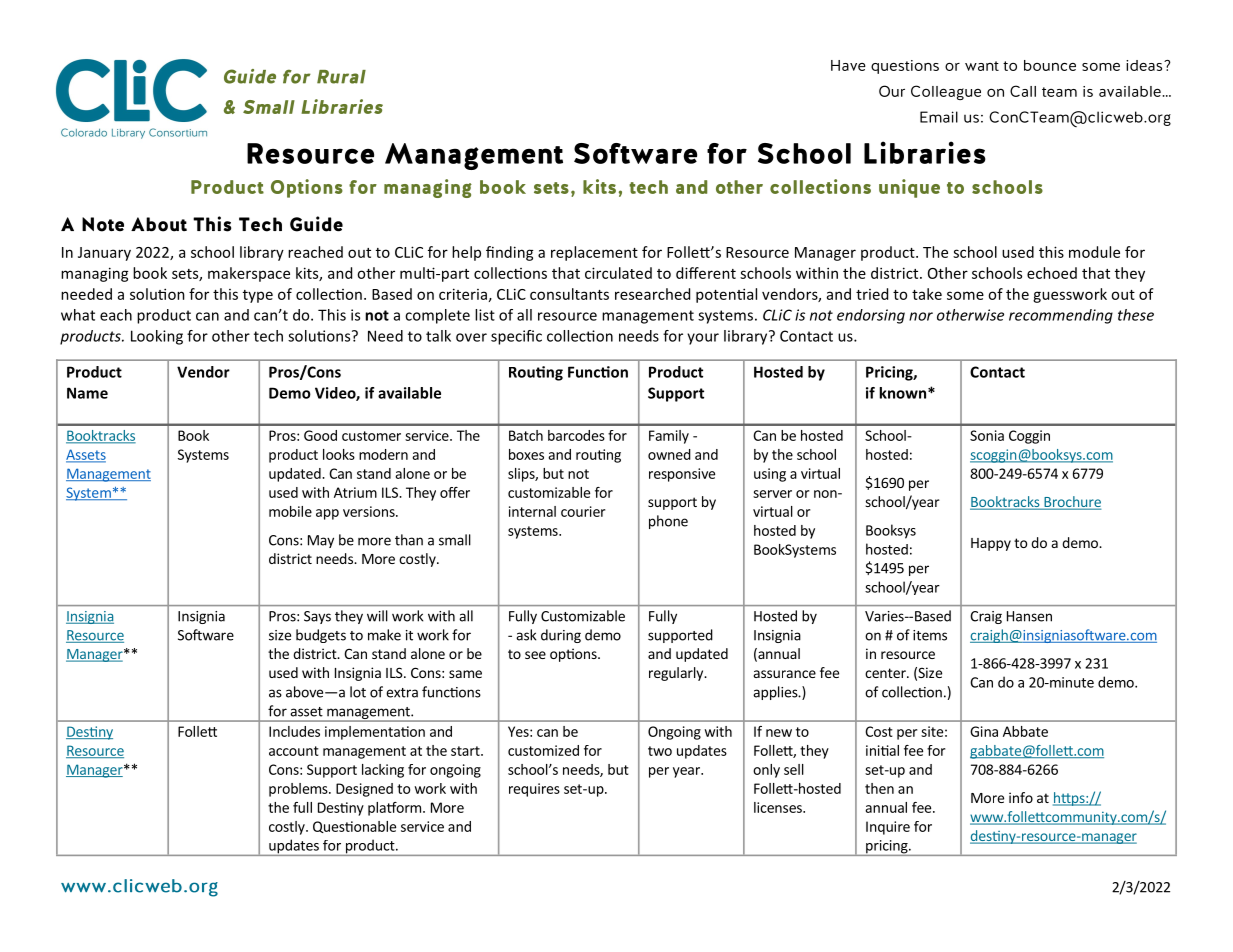 The width and height of the document is (1233, 952). Describe the element at coordinates (1029, 616) in the document. I see `Hansen` at that location.
